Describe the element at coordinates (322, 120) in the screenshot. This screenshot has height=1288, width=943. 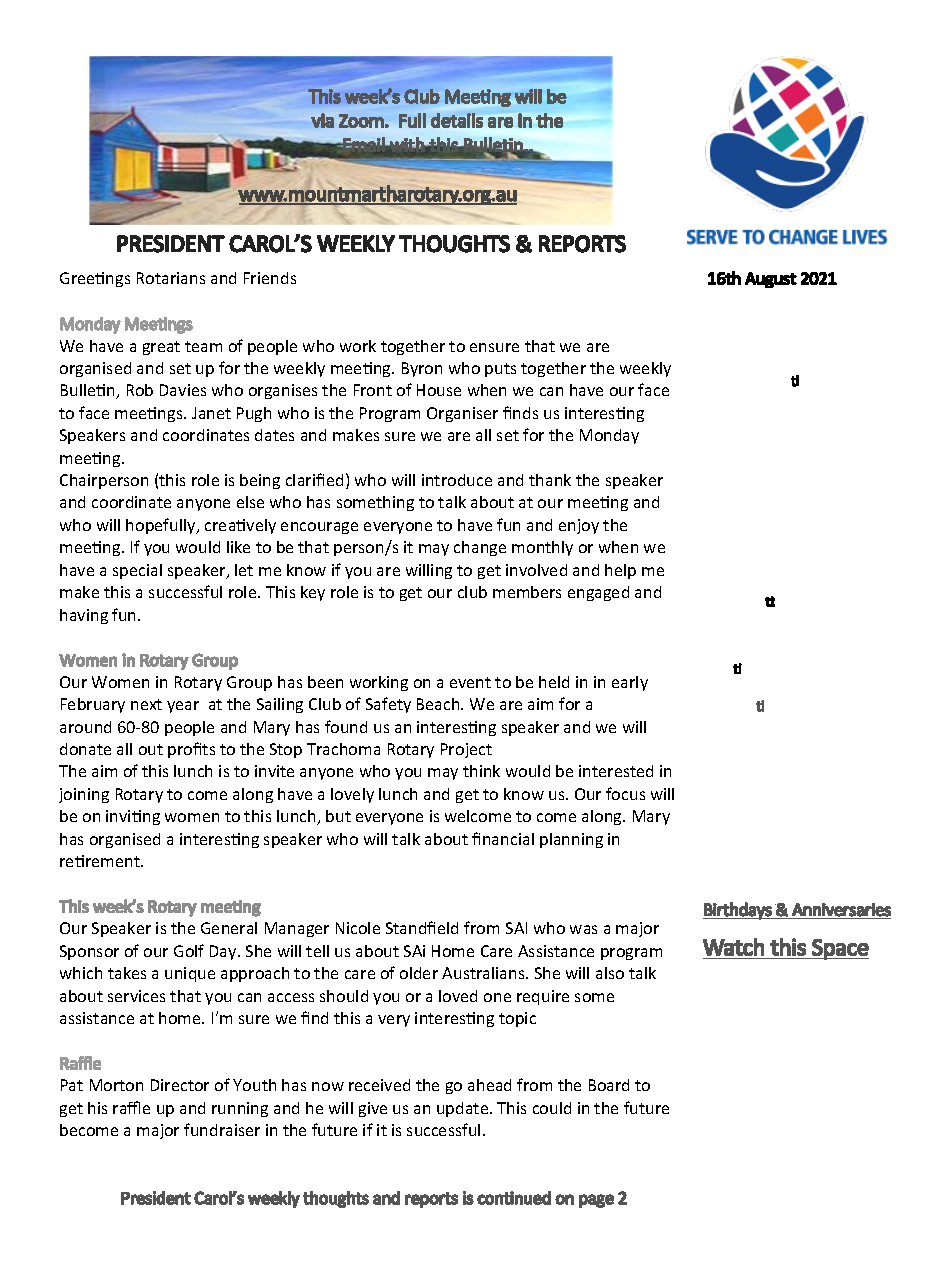
I see `via` at that location.
